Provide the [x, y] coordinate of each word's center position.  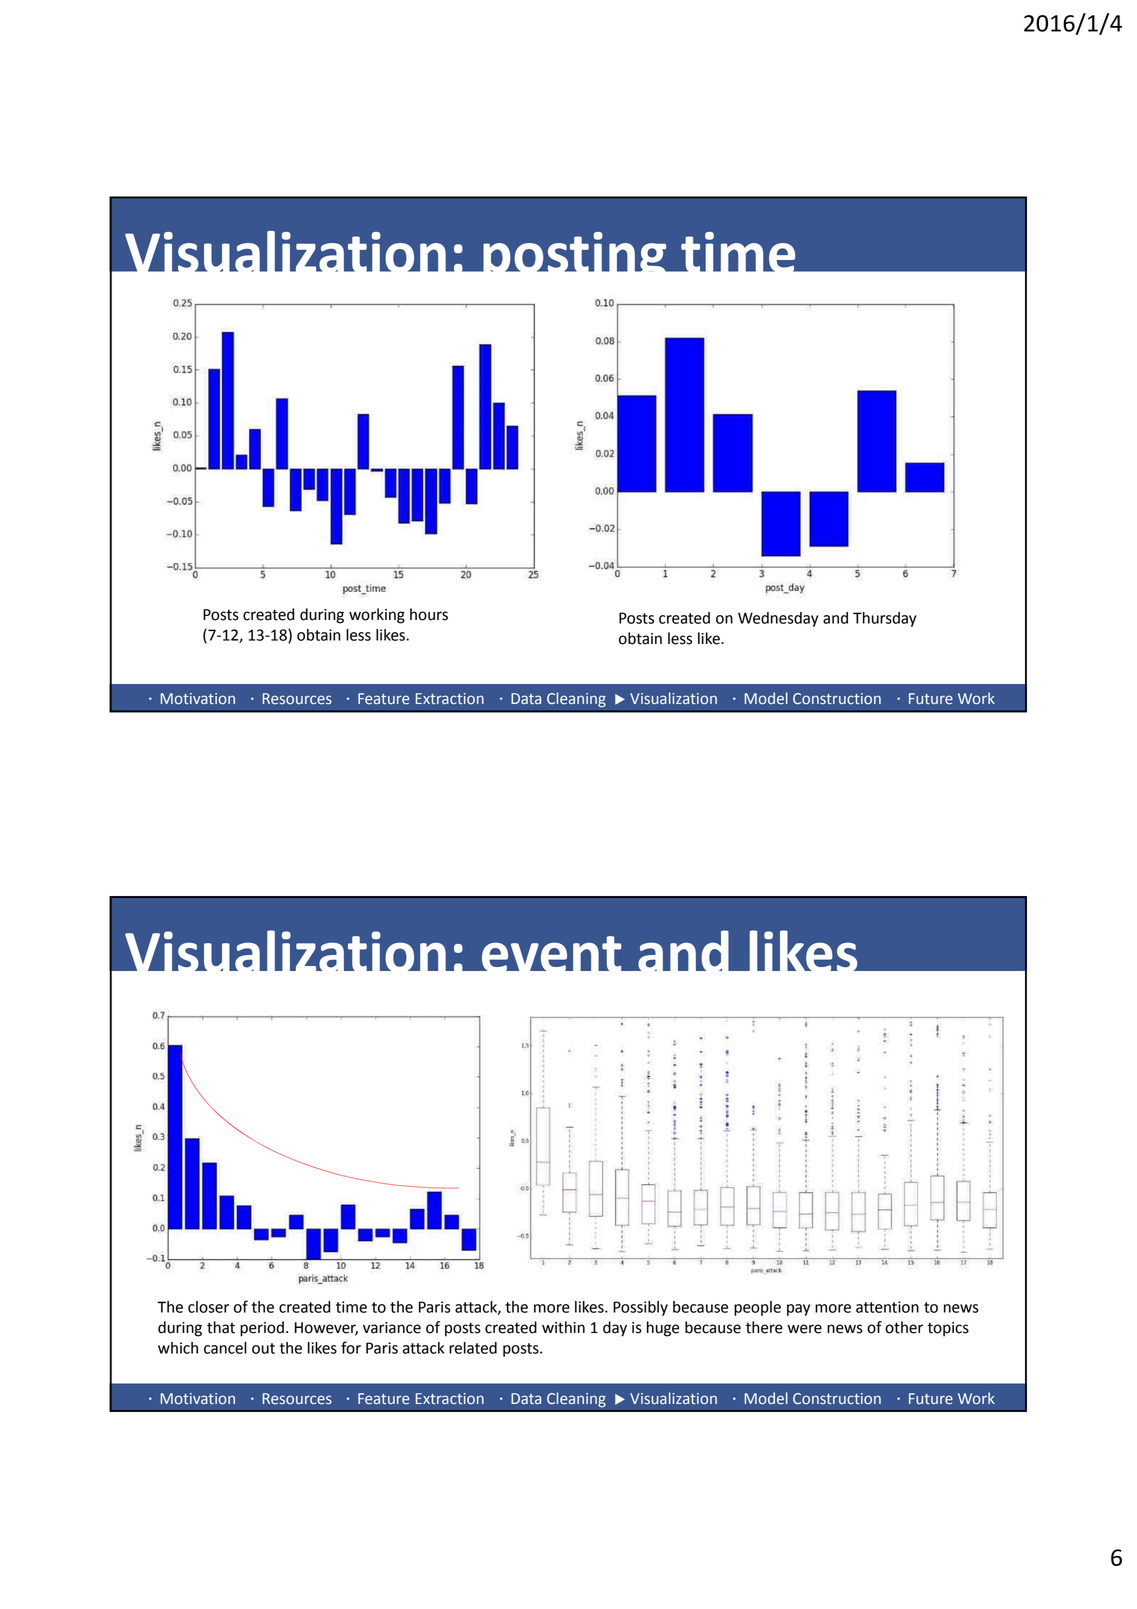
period [262, 1329]
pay [798, 1310]
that [221, 1327]
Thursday [884, 619]
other [904, 1327]
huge [663, 1329]
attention [887, 1307]
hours [429, 614]
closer [208, 1307]
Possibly [640, 1308]
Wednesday [778, 619]
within [563, 1327]
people [757, 1308]
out [263, 1348]
